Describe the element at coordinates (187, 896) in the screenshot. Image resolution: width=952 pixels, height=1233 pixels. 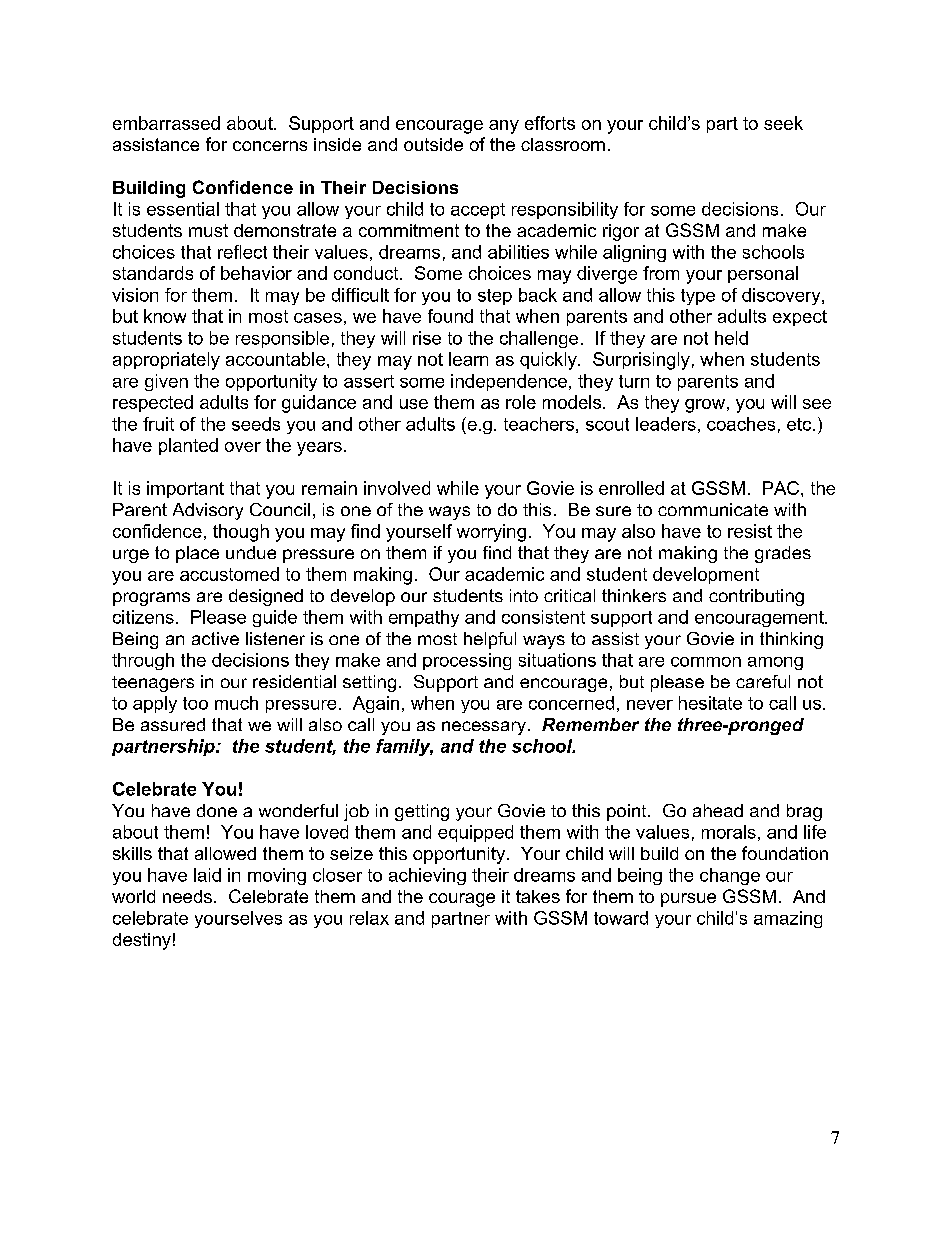
I see `needs` at that location.
